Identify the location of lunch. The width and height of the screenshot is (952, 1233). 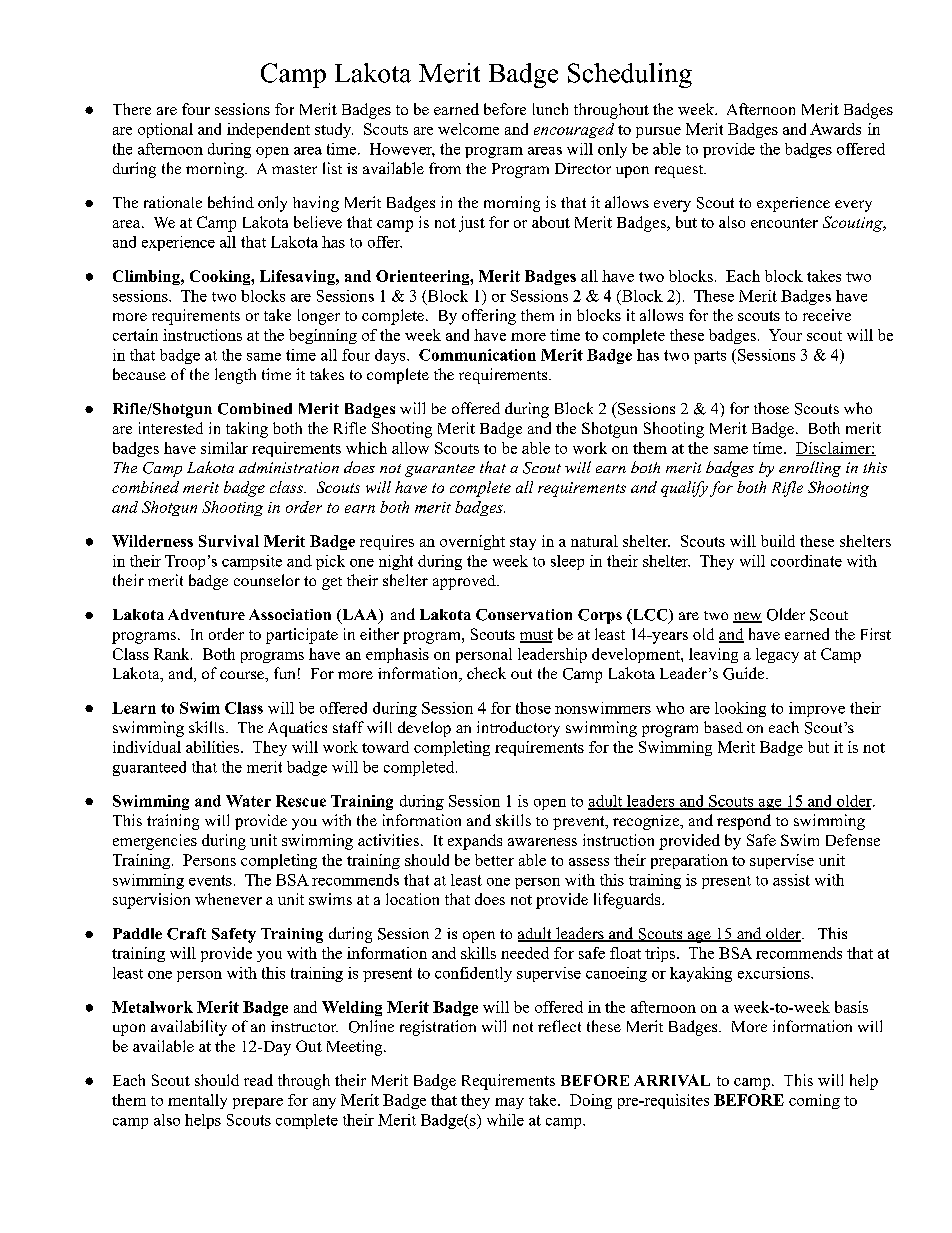
(550, 109).
